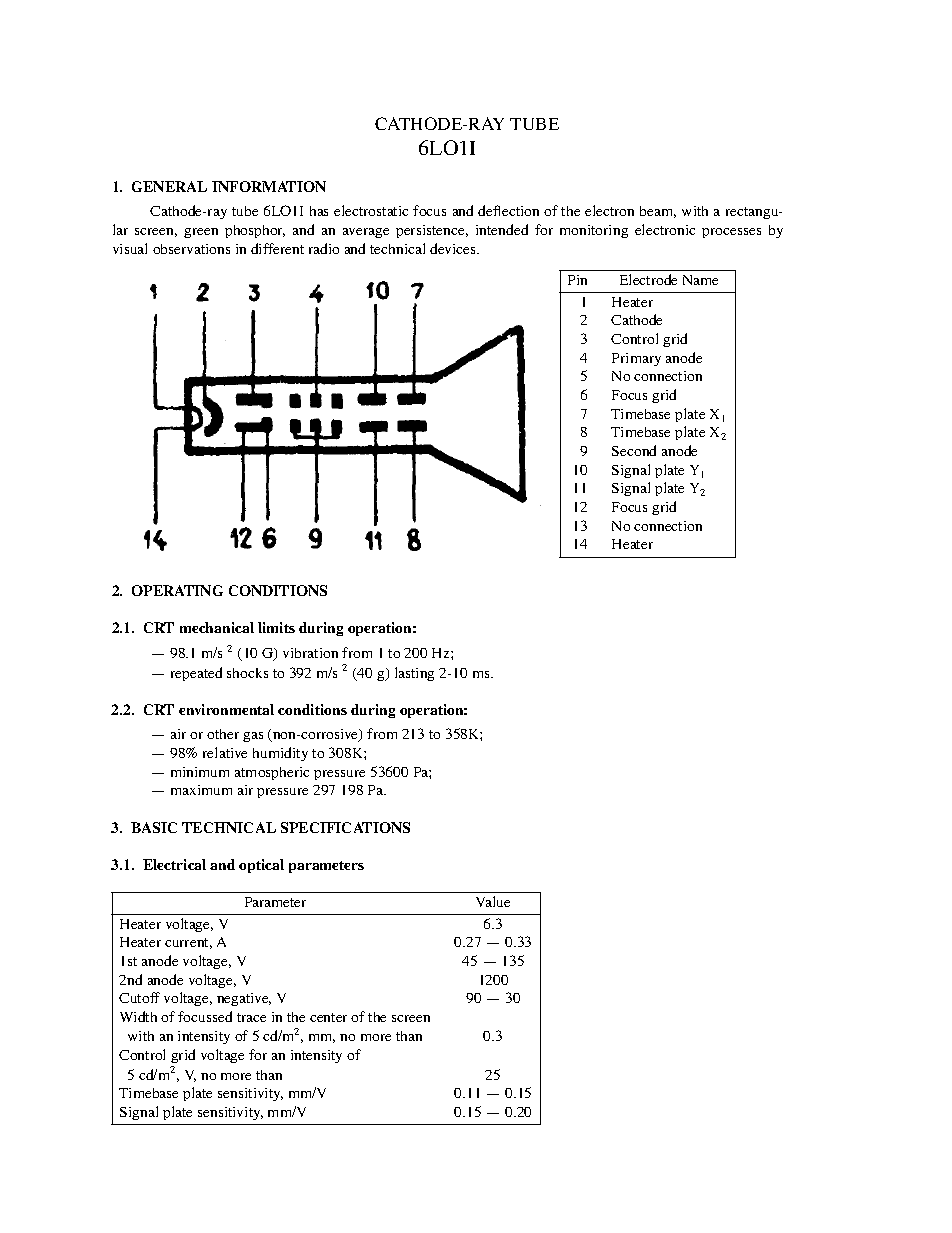  I want to click on Value, so click(493, 901).
